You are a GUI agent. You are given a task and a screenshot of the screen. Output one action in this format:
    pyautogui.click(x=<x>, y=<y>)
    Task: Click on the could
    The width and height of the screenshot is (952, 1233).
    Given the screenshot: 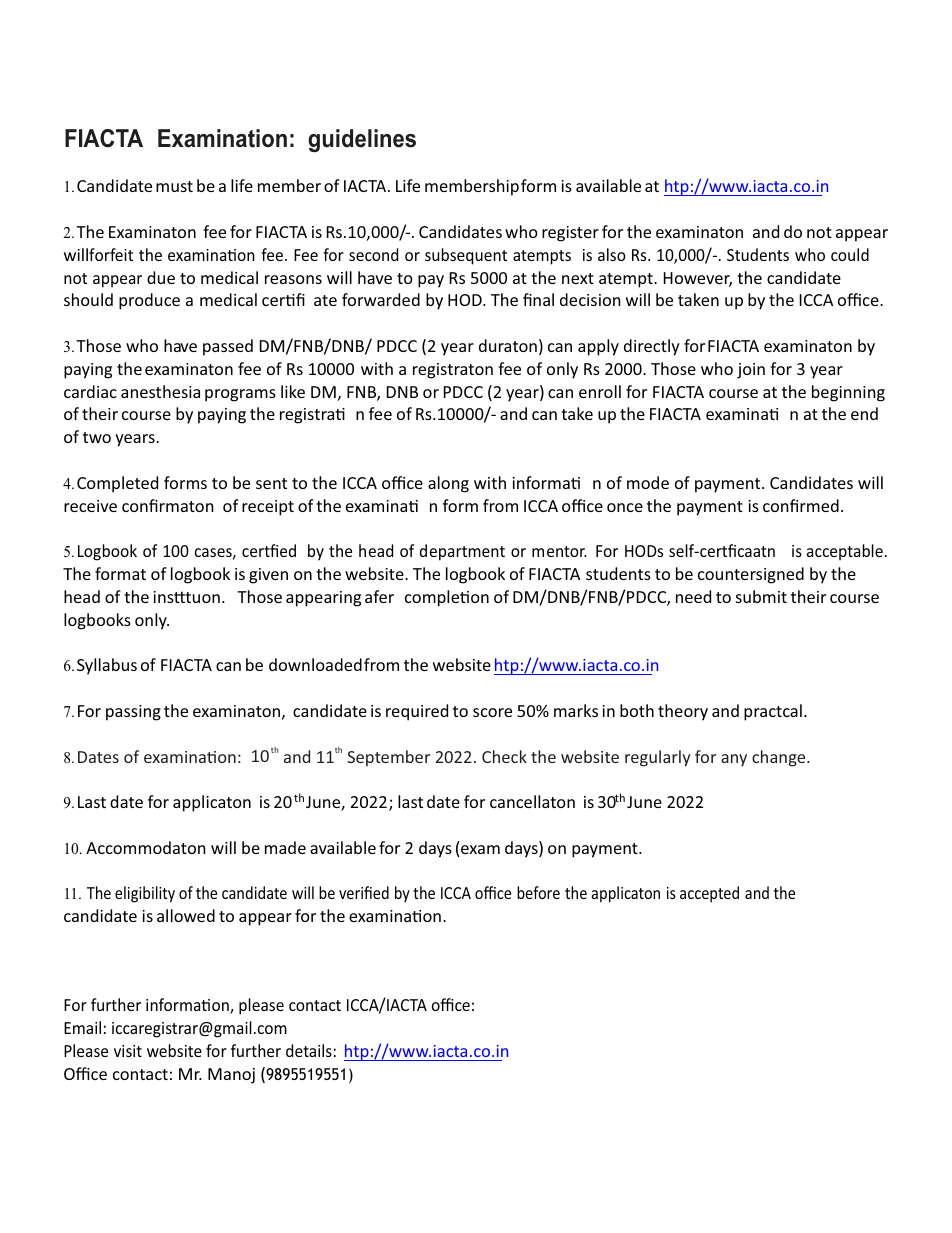 What is the action you would take?
    pyautogui.click(x=850, y=254)
